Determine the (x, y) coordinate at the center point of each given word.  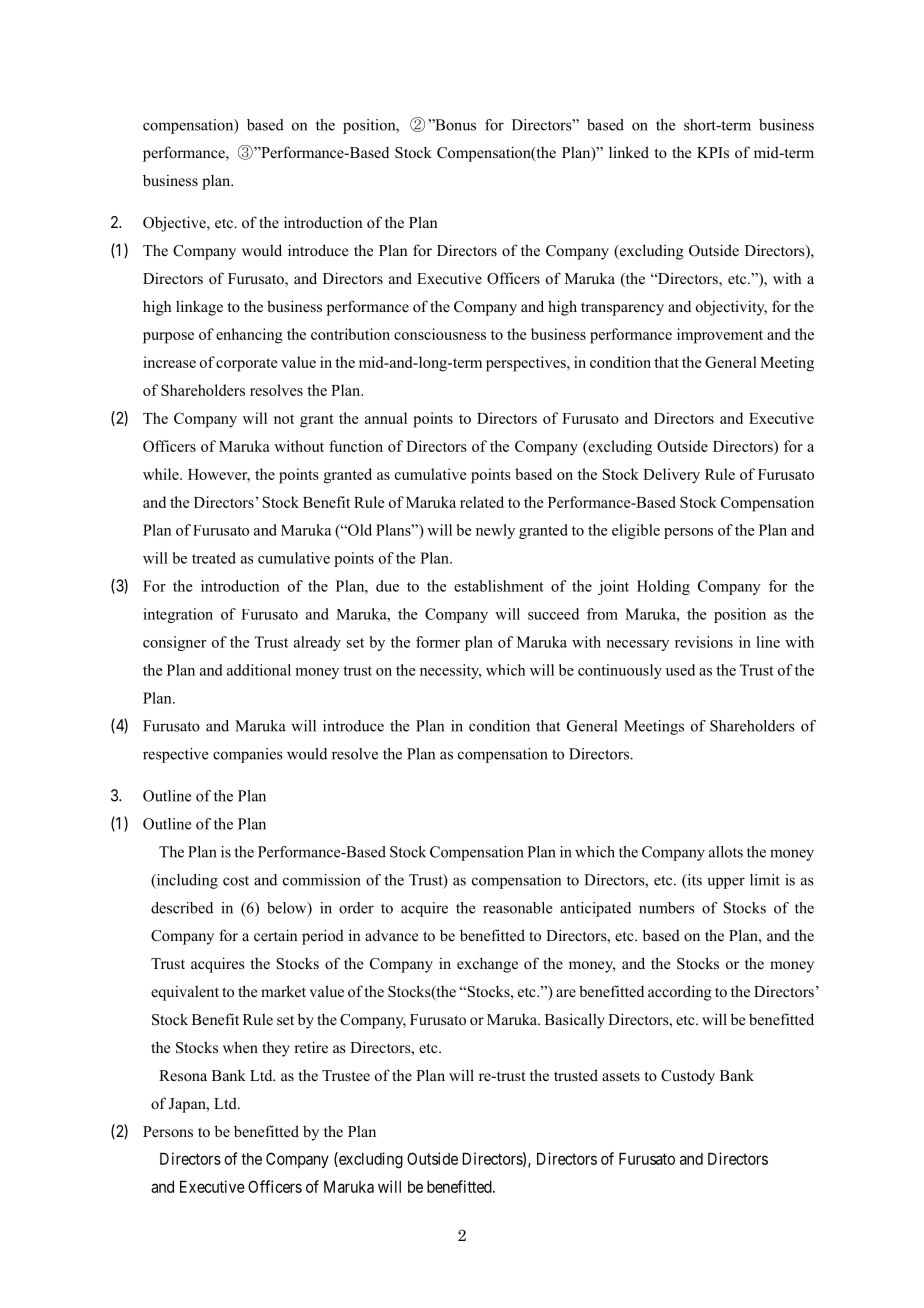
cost (236, 881)
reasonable (517, 908)
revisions (704, 642)
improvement (720, 336)
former (438, 642)
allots (726, 852)
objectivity (731, 308)
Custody (688, 1077)
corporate (247, 365)
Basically (575, 1021)
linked (629, 152)
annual (386, 418)
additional (259, 670)
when (240, 1047)
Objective (175, 224)
